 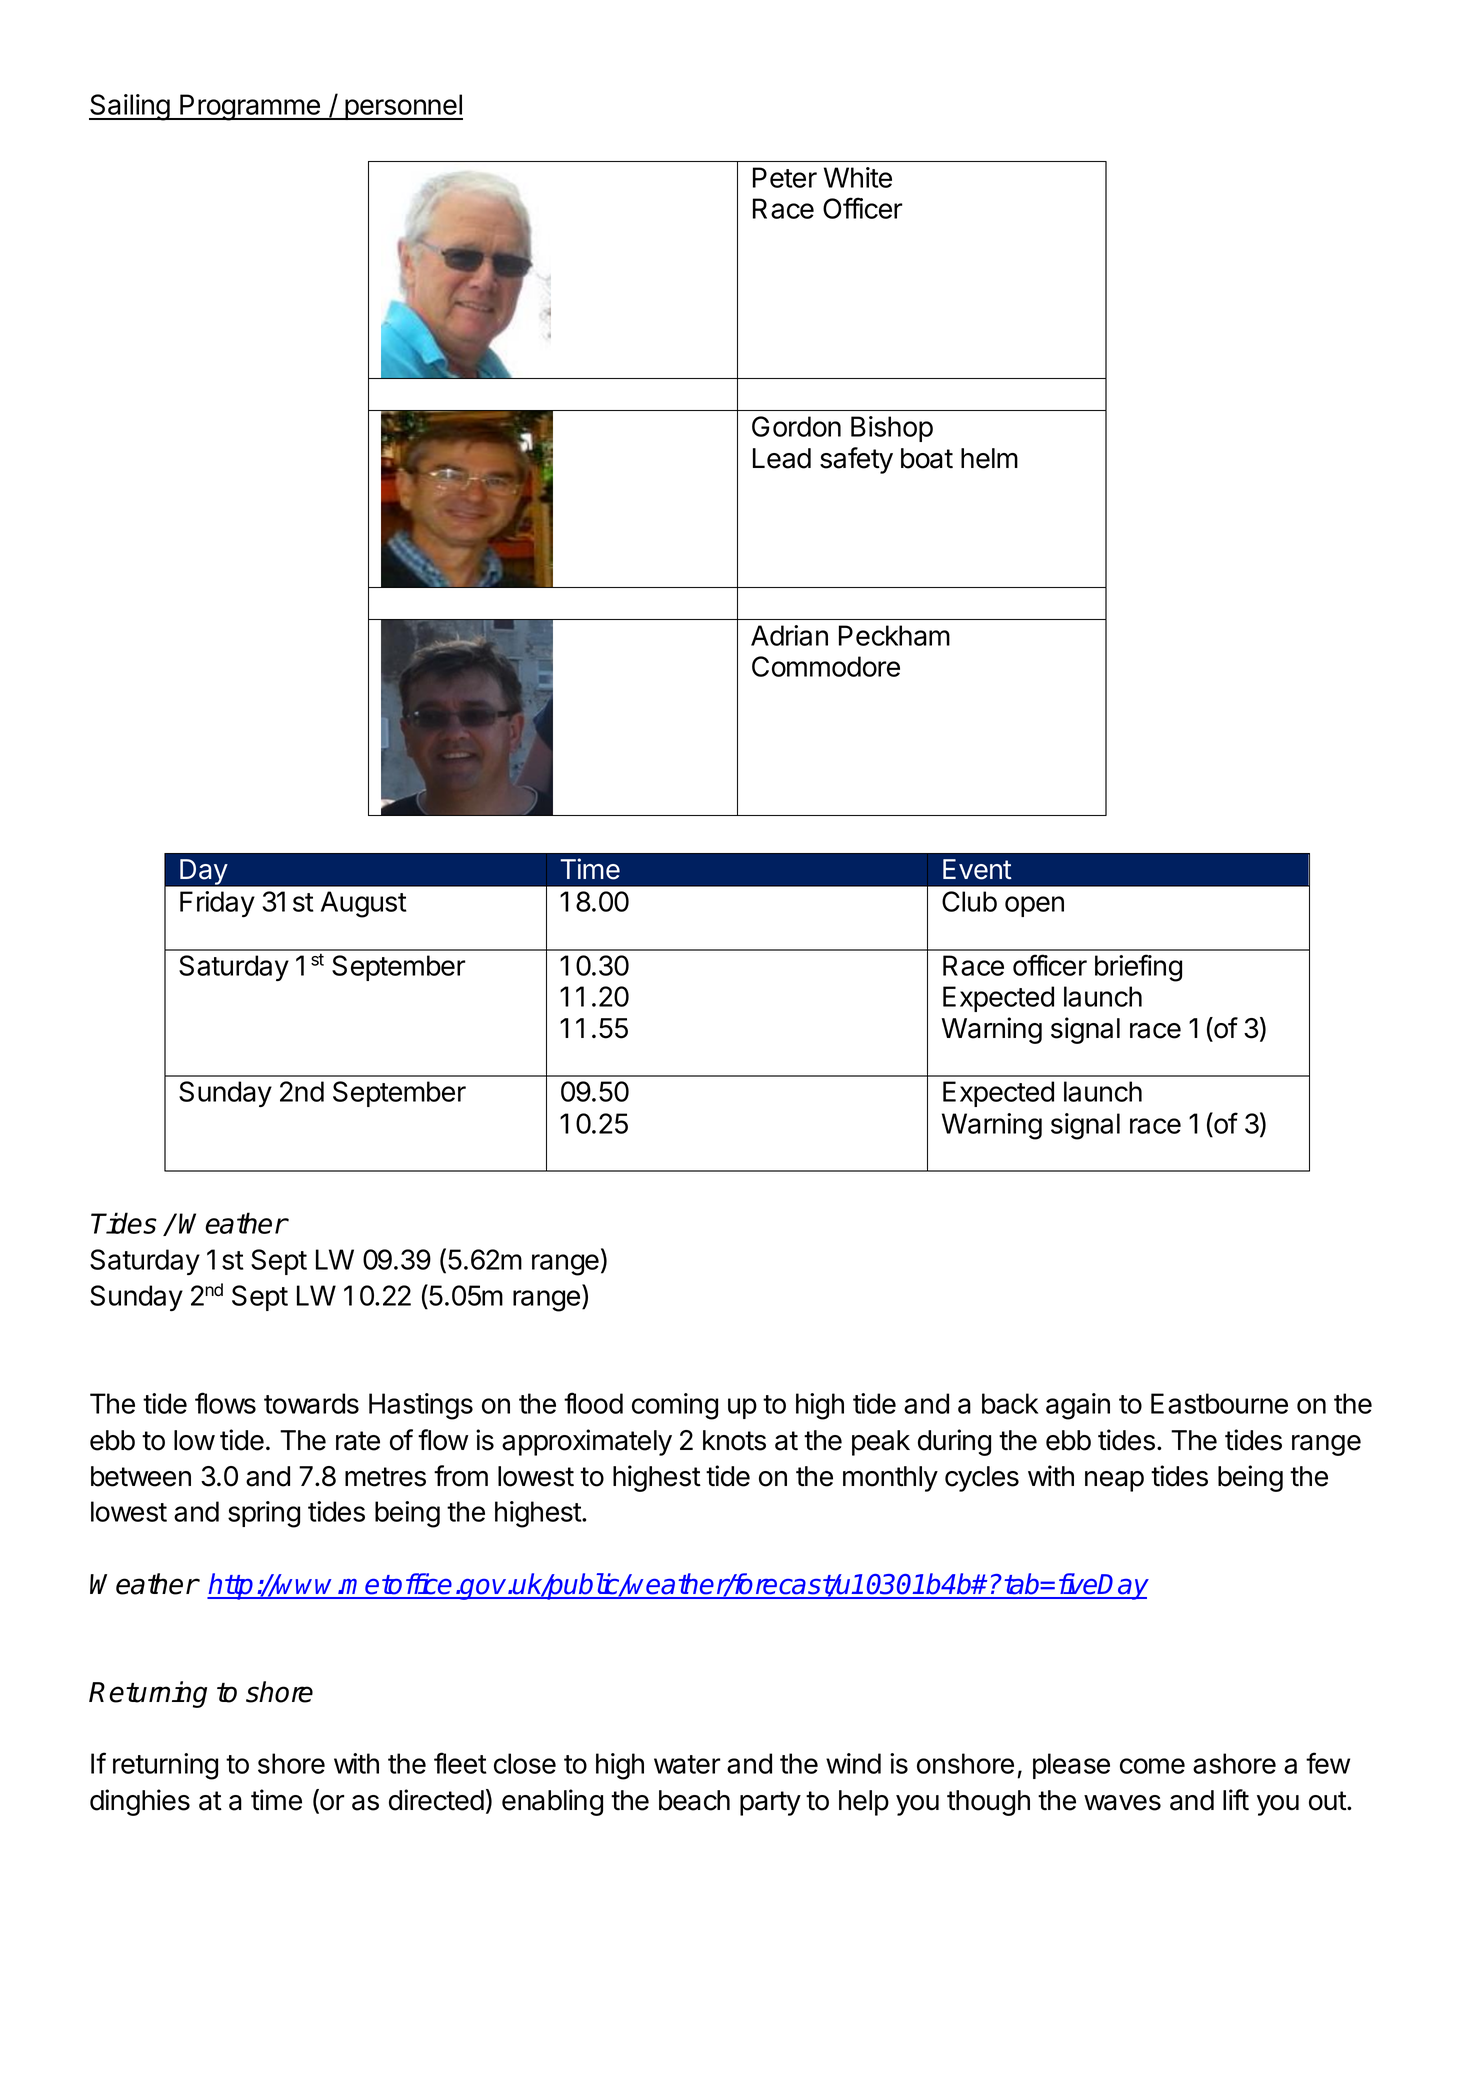 What do you see at coordinates (250, 107) in the screenshot?
I see `Programme` at bounding box center [250, 107].
